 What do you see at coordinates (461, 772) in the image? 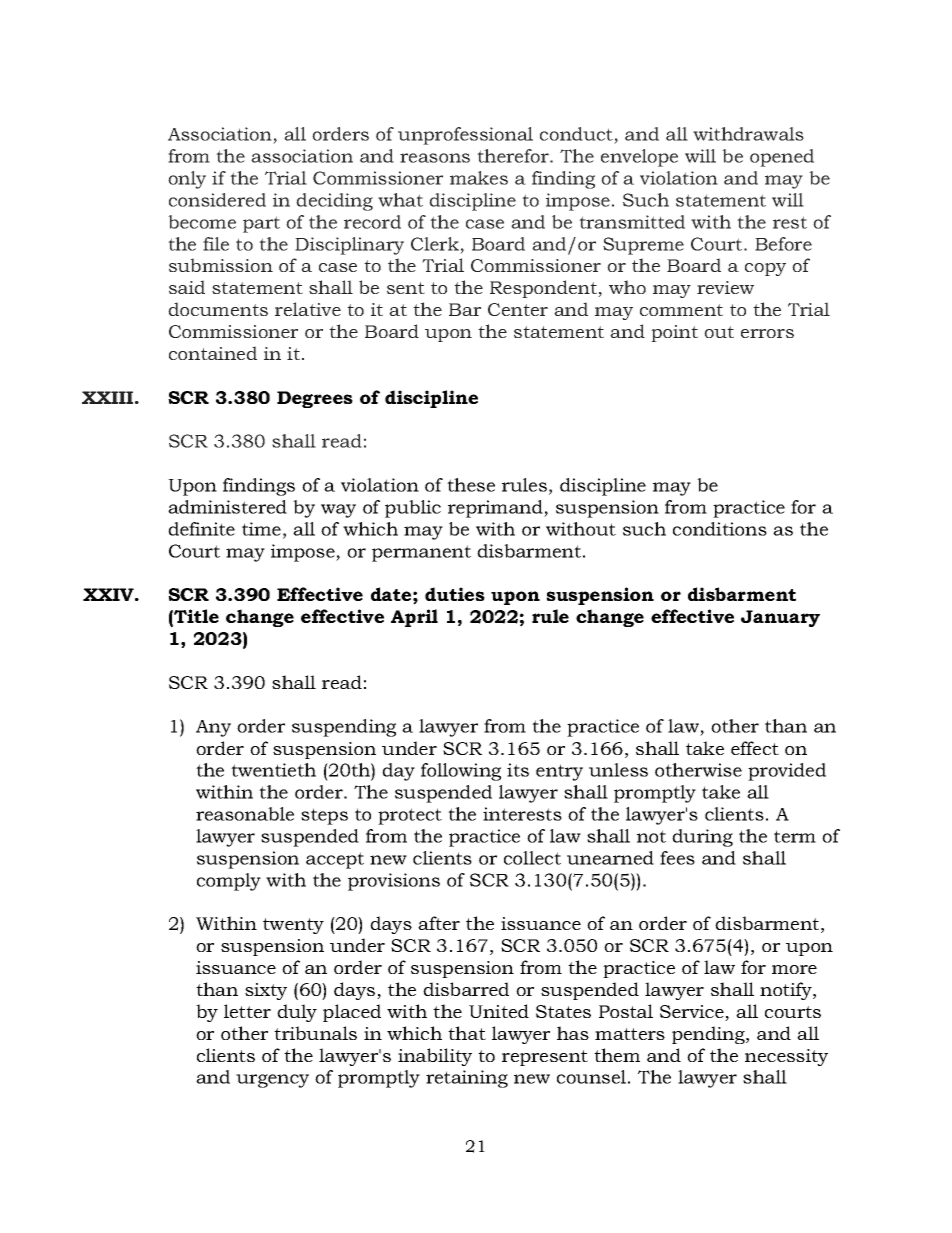
I see `following` at bounding box center [461, 772].
